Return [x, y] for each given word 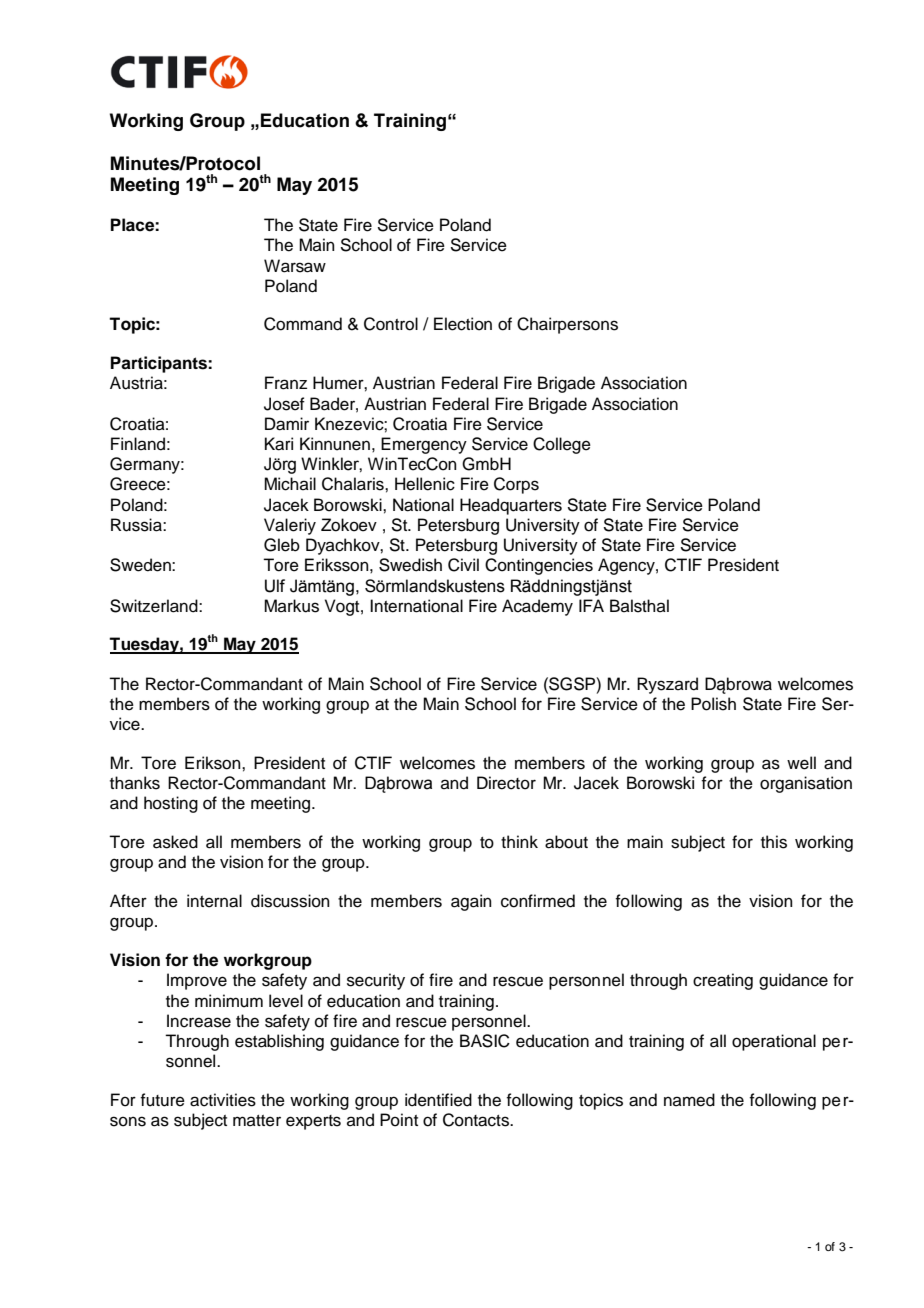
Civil [463, 565]
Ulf [275, 586]
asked [175, 842]
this [774, 842]
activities [223, 1100]
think [519, 841]
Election [463, 324]
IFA [591, 605]
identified [438, 1100]
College [562, 445]
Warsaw [295, 266]
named [689, 1100]
